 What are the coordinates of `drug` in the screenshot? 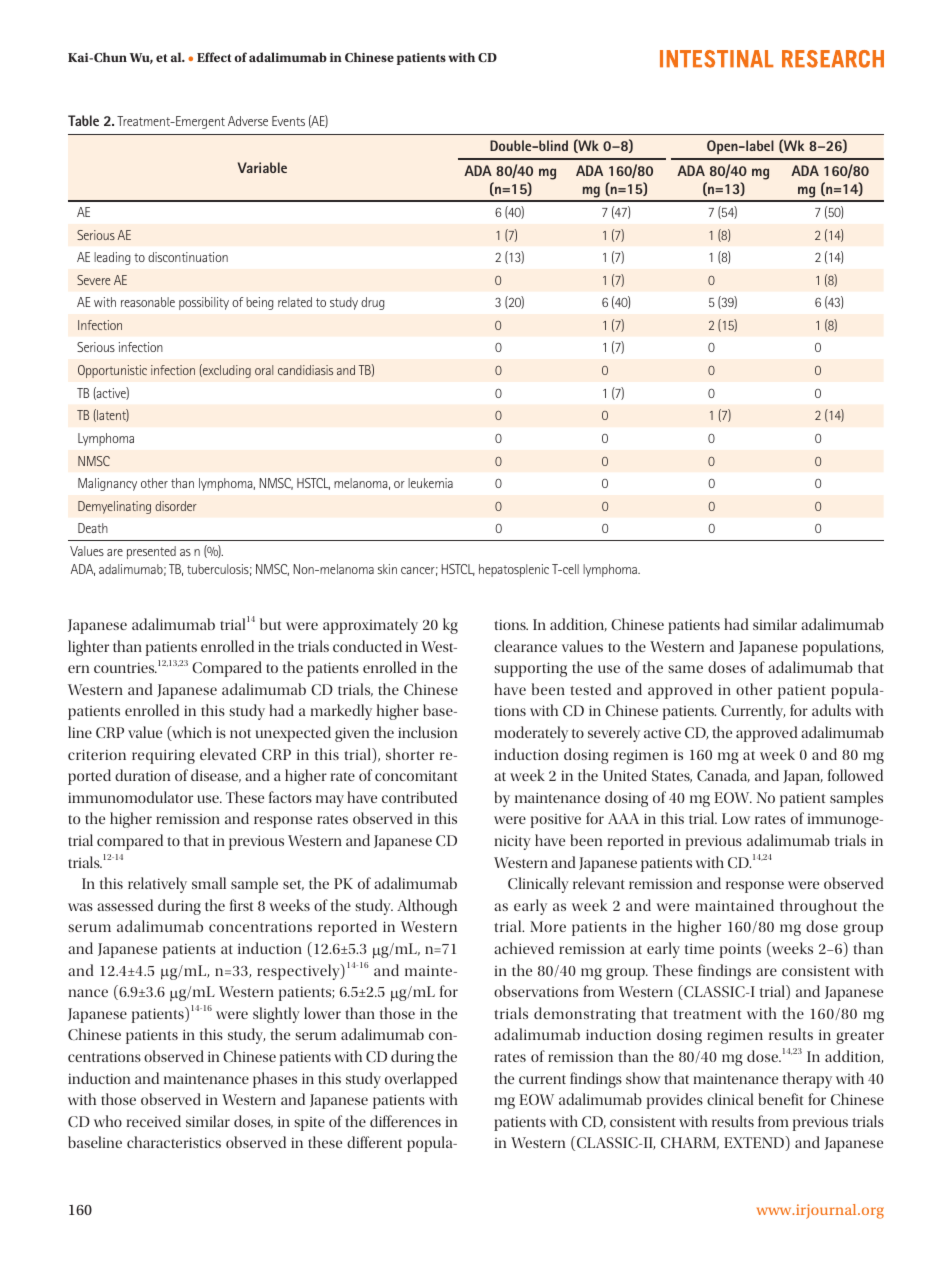 It's located at (372, 303).
